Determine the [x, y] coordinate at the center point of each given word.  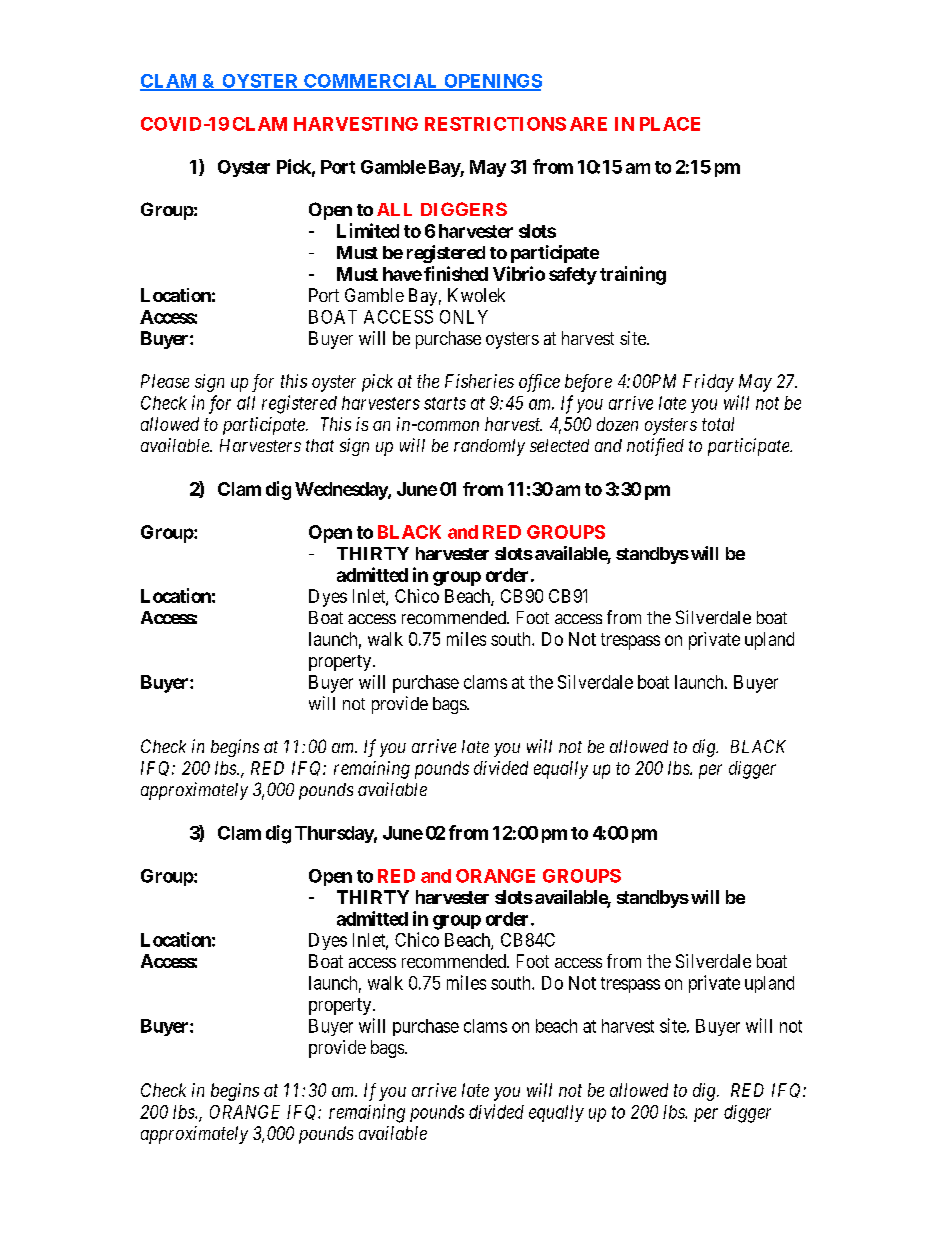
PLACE [670, 124]
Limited [368, 230]
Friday [708, 383]
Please [165, 381]
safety [573, 276]
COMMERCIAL [371, 82]
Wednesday [342, 491]
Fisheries [479, 381]
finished [456, 273]
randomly [489, 447]
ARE [588, 124]
